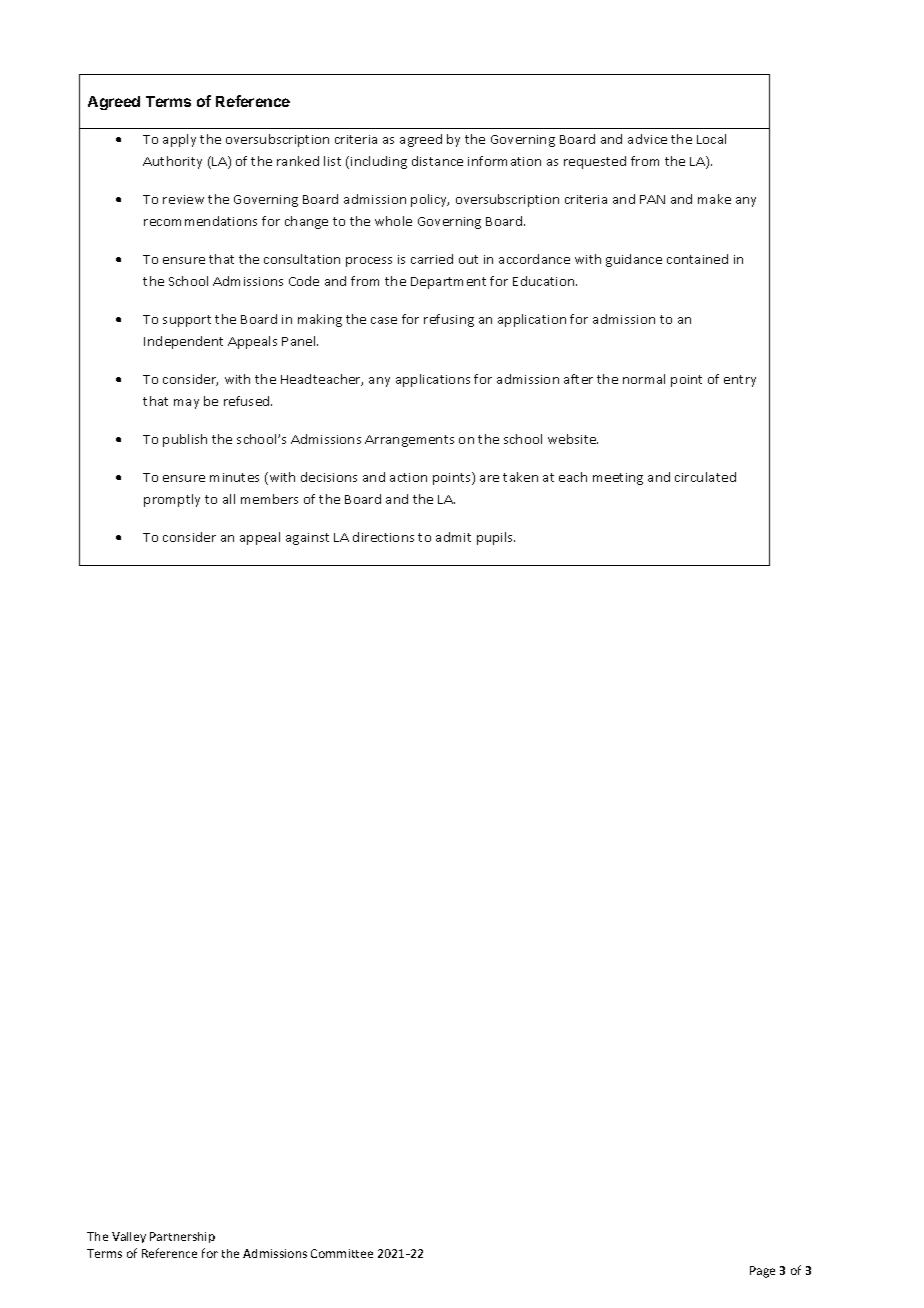 Image resolution: width=924 pixels, height=1308 pixels. Describe the element at coordinates (714, 199) in the screenshot. I see `make` at that location.
